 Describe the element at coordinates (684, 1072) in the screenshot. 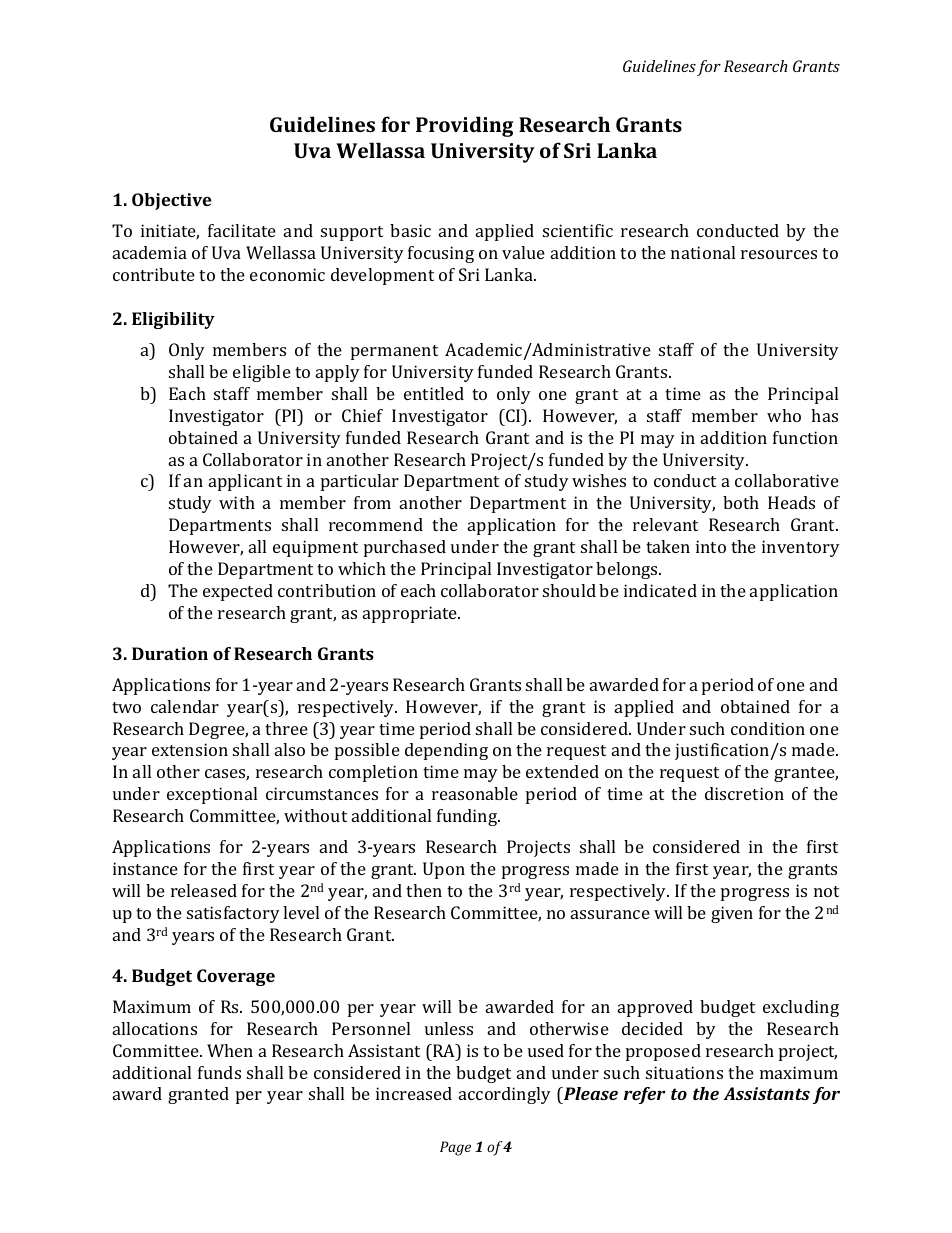

I see `situations` at that location.
